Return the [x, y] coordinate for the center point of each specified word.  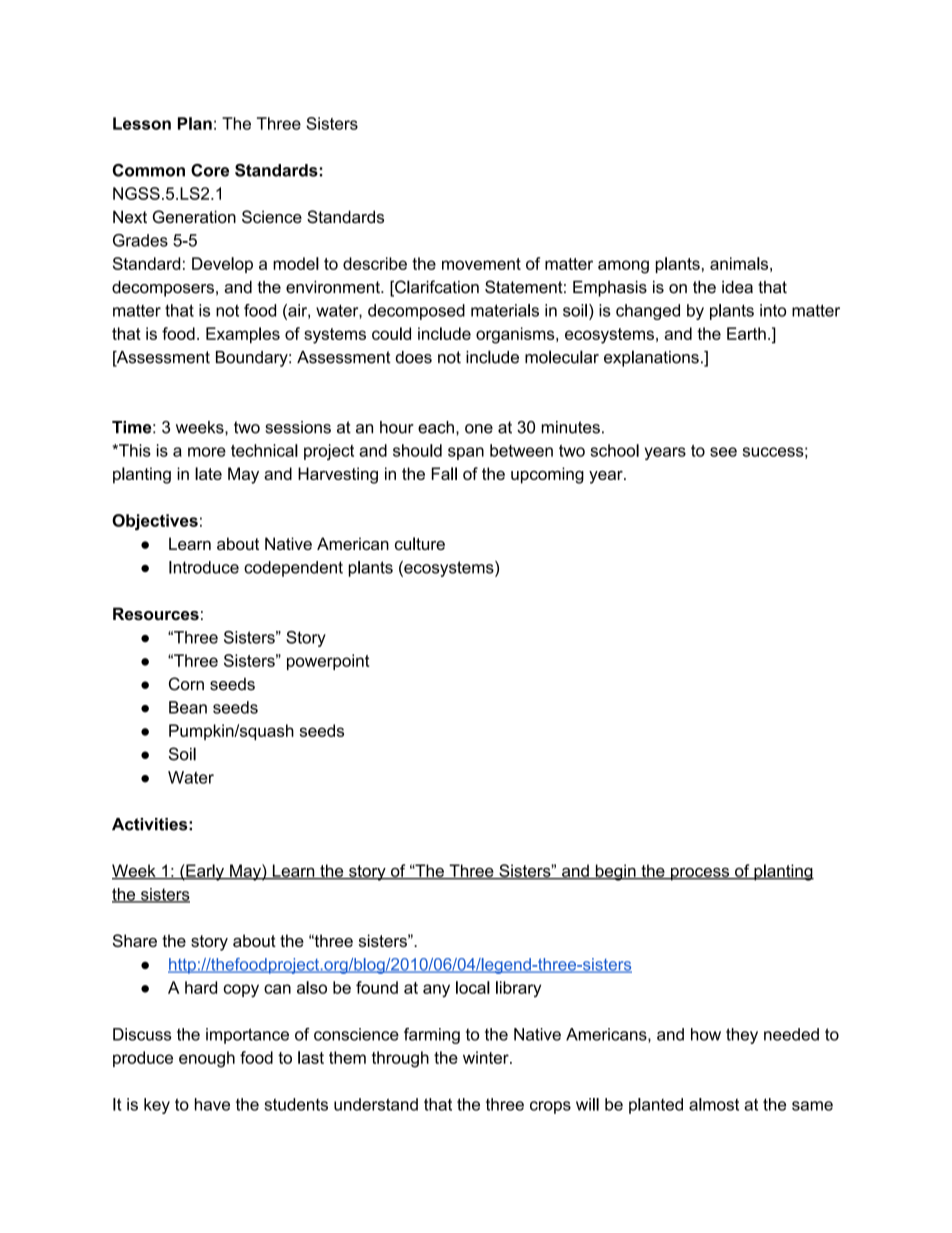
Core [210, 170]
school [614, 450]
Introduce [204, 567]
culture [420, 543]
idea [737, 287]
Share [135, 940]
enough [207, 1059]
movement [481, 264]
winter [487, 1057]
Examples [243, 335]
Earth [746, 333]
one [479, 429]
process [700, 874]
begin [615, 872]
